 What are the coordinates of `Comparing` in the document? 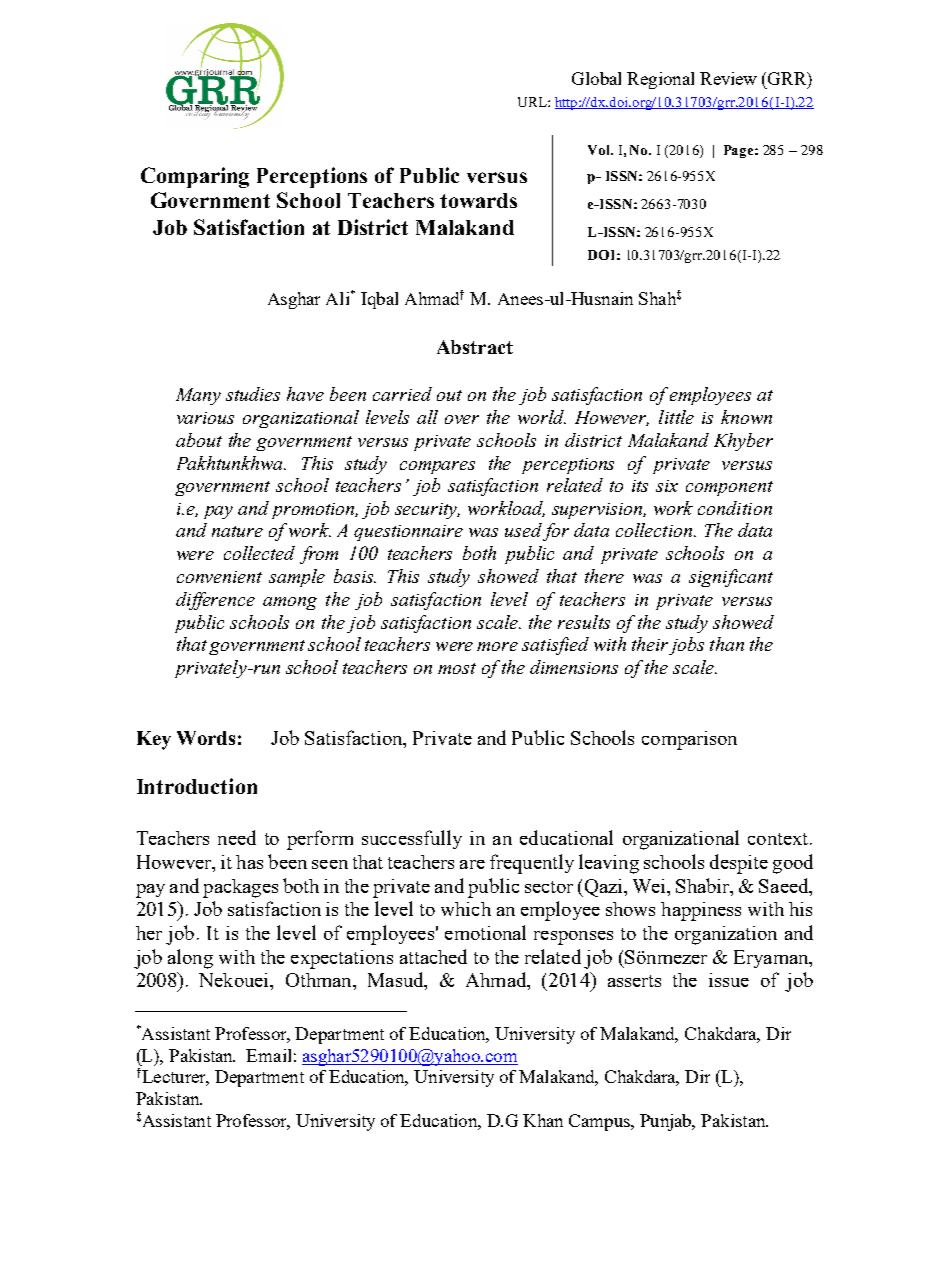 It's located at (195, 177).
